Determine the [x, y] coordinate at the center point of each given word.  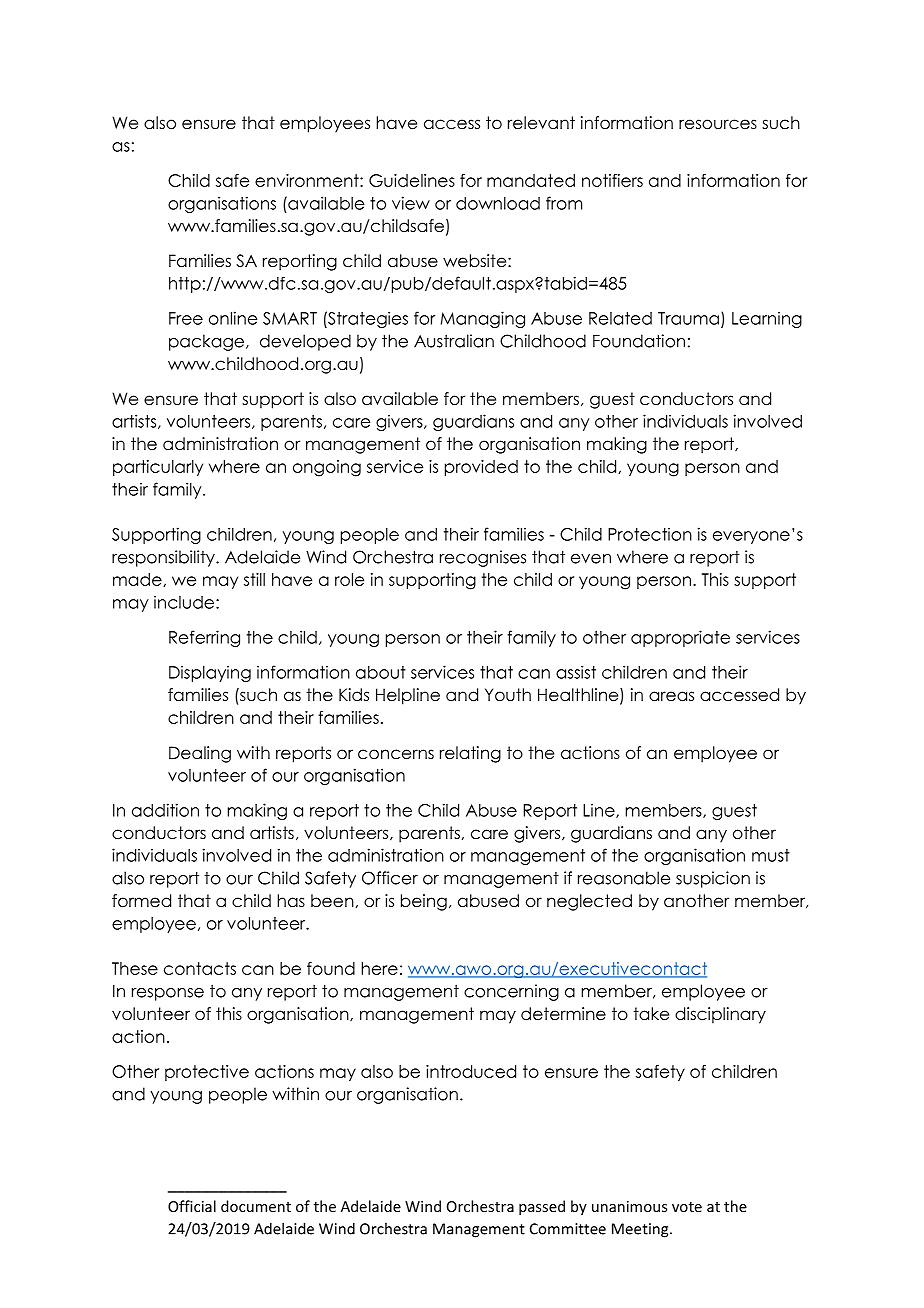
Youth [508, 695]
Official [192, 1206]
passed [542, 1207]
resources [718, 124]
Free [186, 318]
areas [671, 696]
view [411, 203]
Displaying [210, 673]
